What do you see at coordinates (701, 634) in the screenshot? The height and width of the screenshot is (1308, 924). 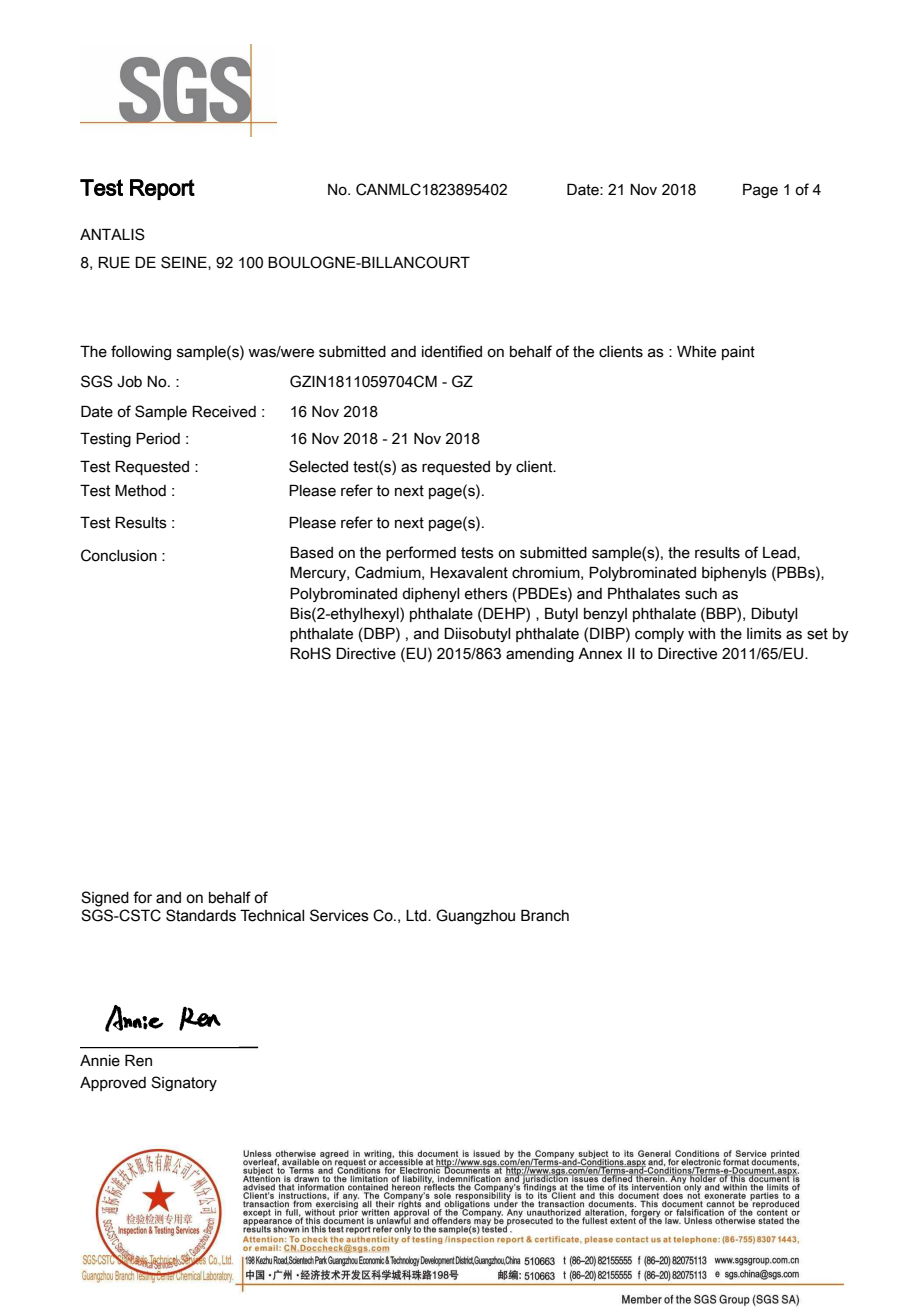 I see `with` at bounding box center [701, 634].
